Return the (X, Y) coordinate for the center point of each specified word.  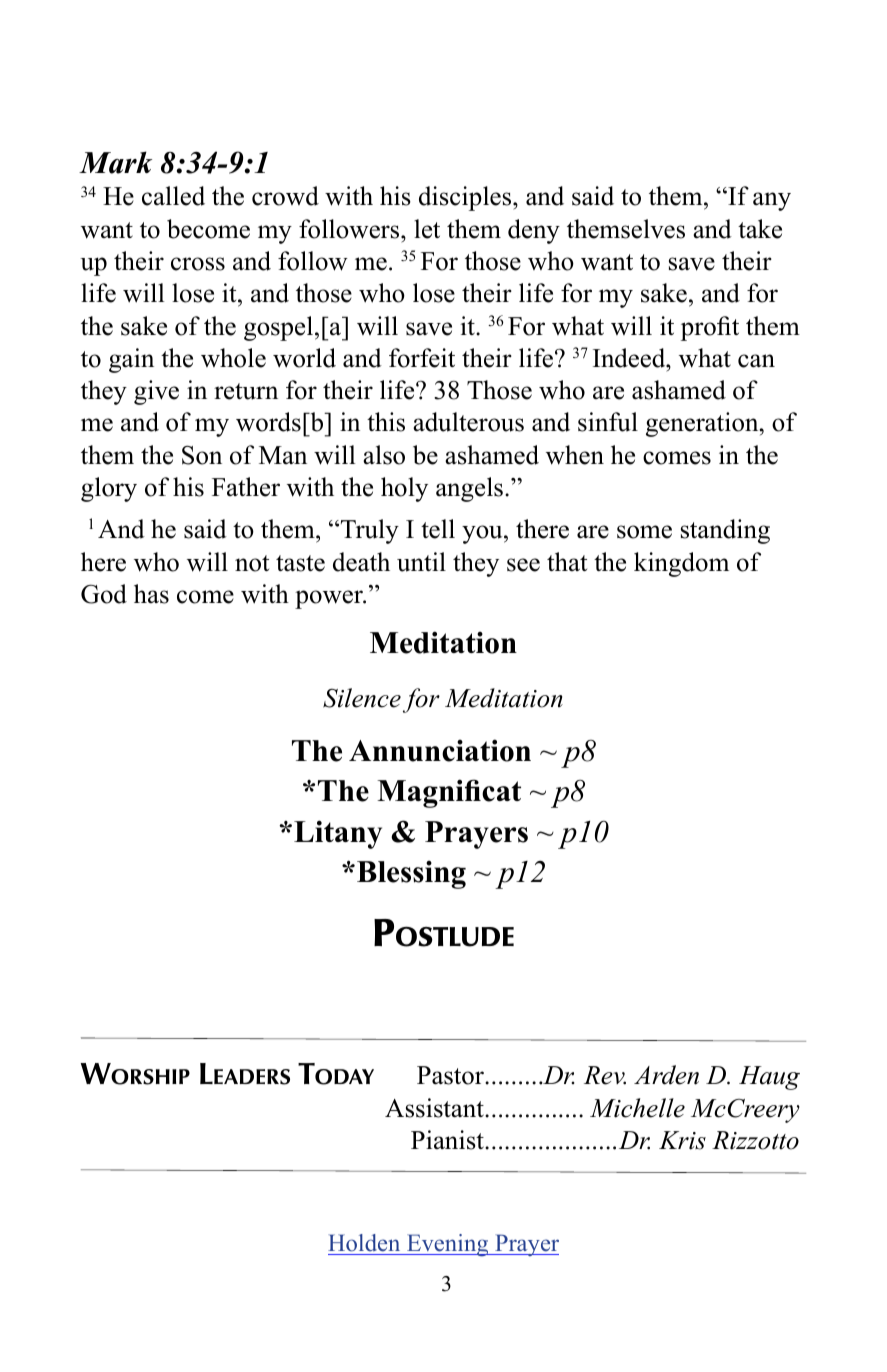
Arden (666, 1075)
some (644, 532)
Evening (448, 1245)
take (760, 229)
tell (438, 529)
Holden (364, 1243)
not (252, 563)
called (173, 196)
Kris (682, 1140)
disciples (466, 198)
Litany (338, 834)
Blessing (411, 875)
